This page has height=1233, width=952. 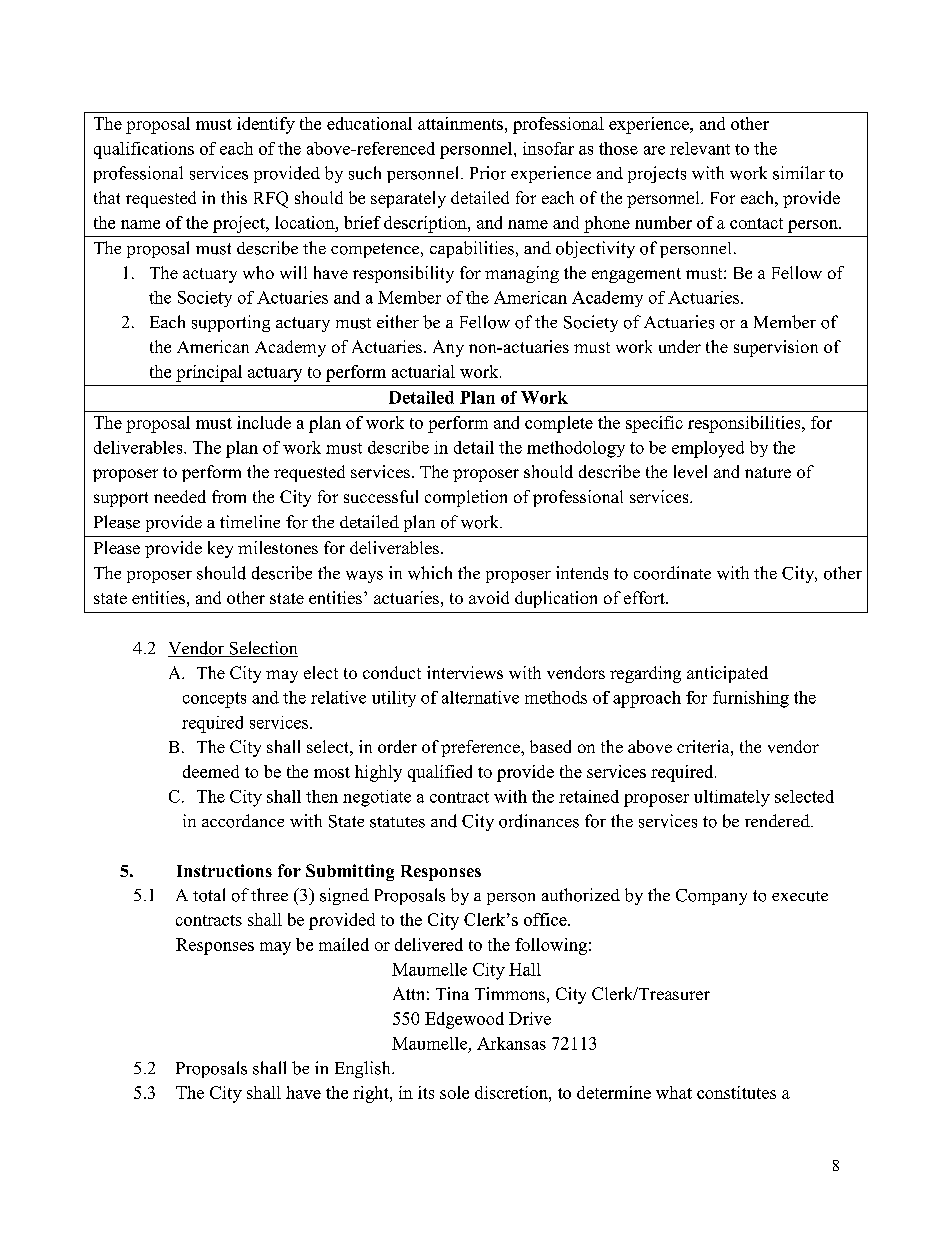 What do you see at coordinates (489, 597) in the page?
I see `avoid` at bounding box center [489, 597].
